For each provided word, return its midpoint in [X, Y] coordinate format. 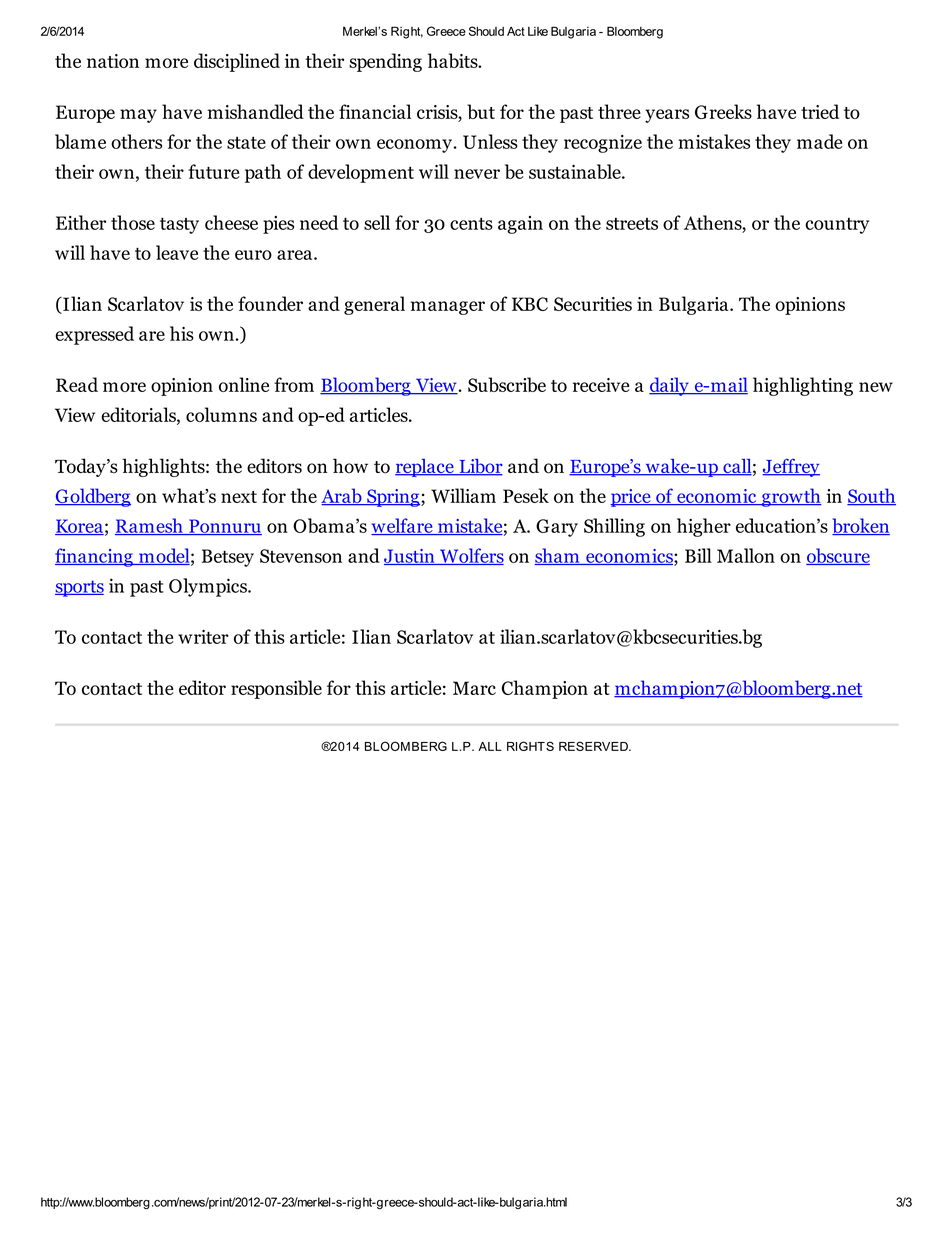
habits [454, 60]
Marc [474, 688]
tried [820, 111]
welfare [403, 526]
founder [270, 303]
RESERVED [594, 746]
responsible [276, 689]
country [837, 226]
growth [790, 497]
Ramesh [150, 526]
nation [113, 61]
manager [448, 308]
